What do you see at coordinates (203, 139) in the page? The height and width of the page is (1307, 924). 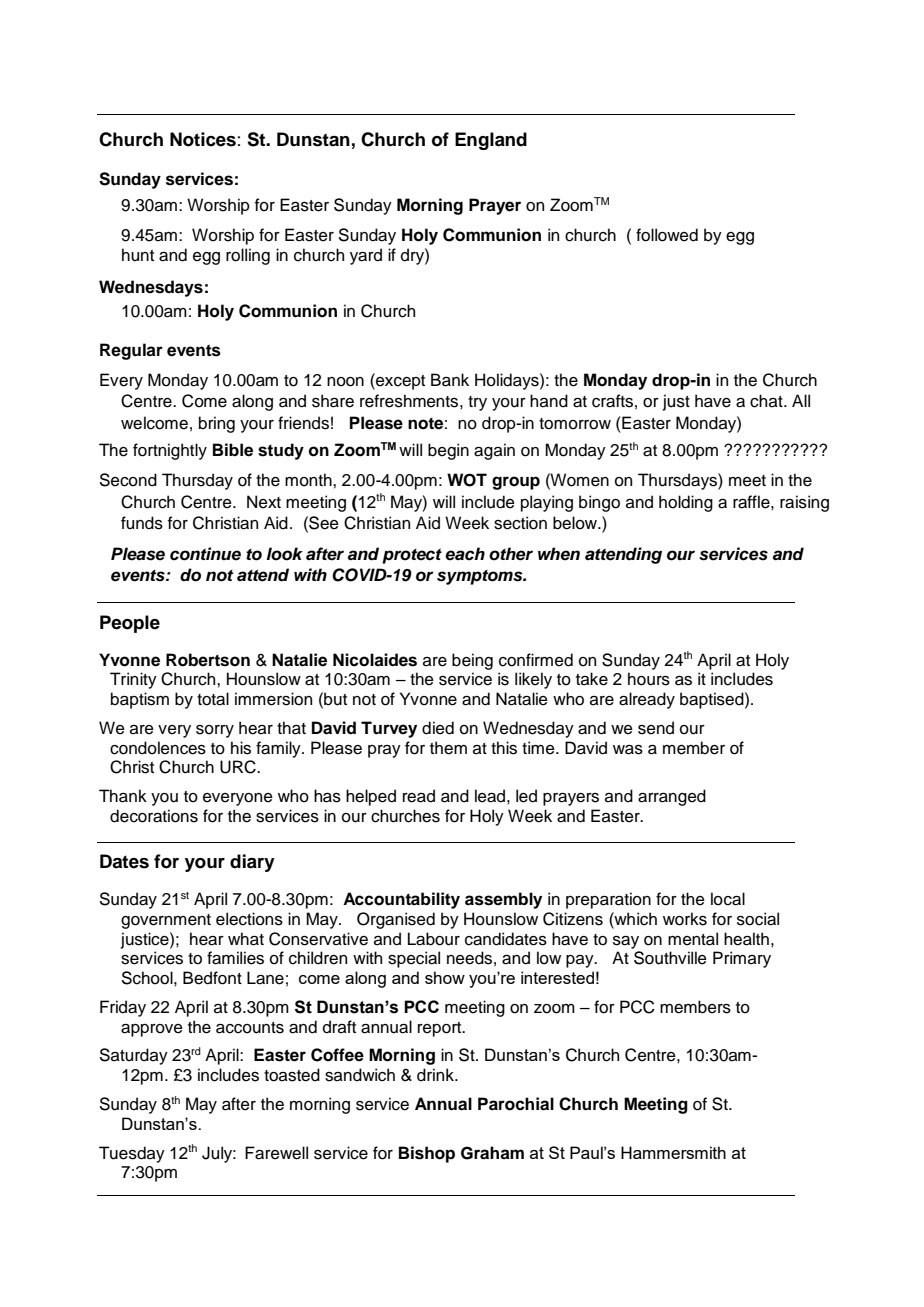 I see `Notices` at bounding box center [203, 139].
